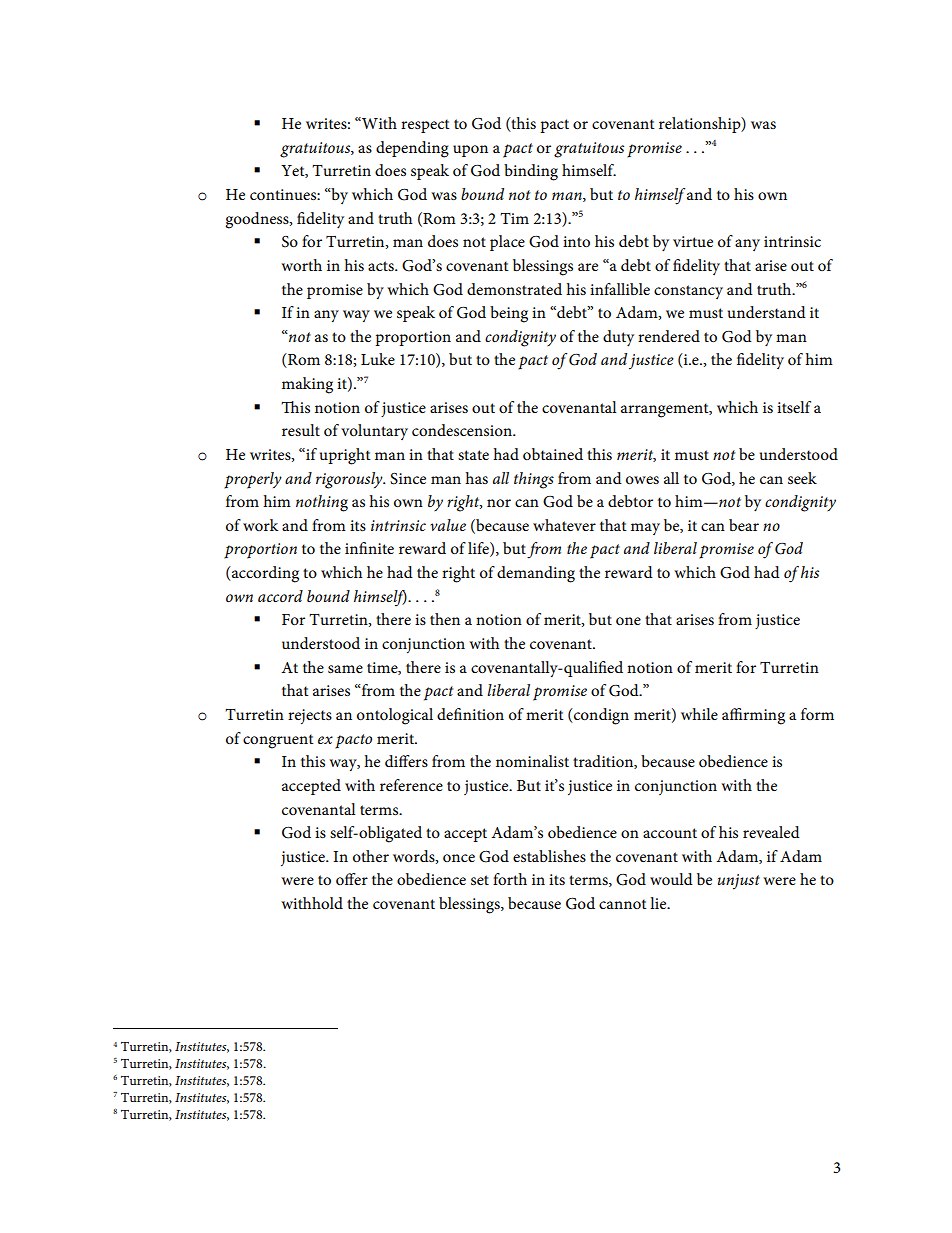 The height and width of the screenshot is (1233, 952). Describe the element at coordinates (699, 714) in the screenshot. I see `while` at that location.
